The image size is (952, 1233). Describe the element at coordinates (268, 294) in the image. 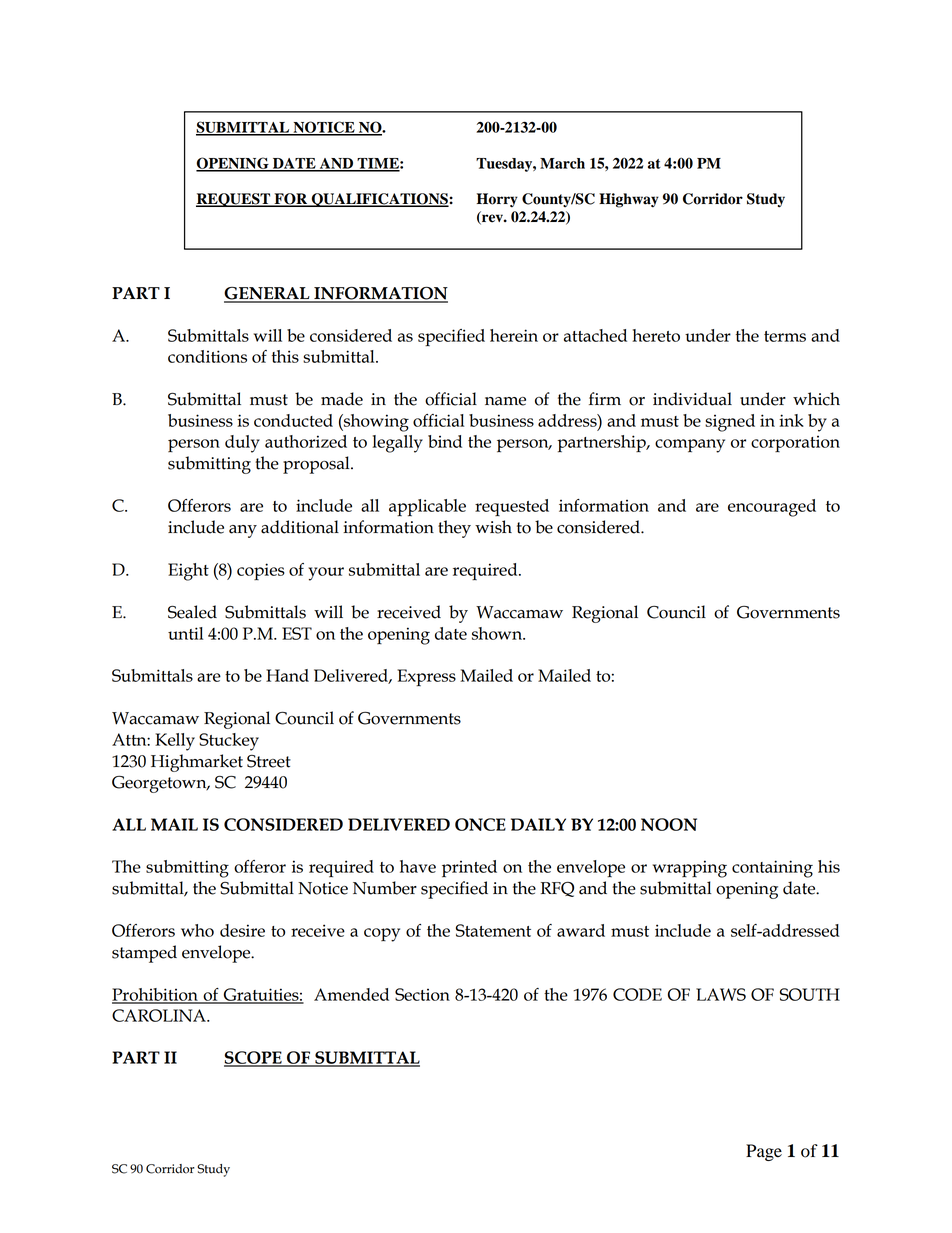

I see `GENERAL` at that location.
